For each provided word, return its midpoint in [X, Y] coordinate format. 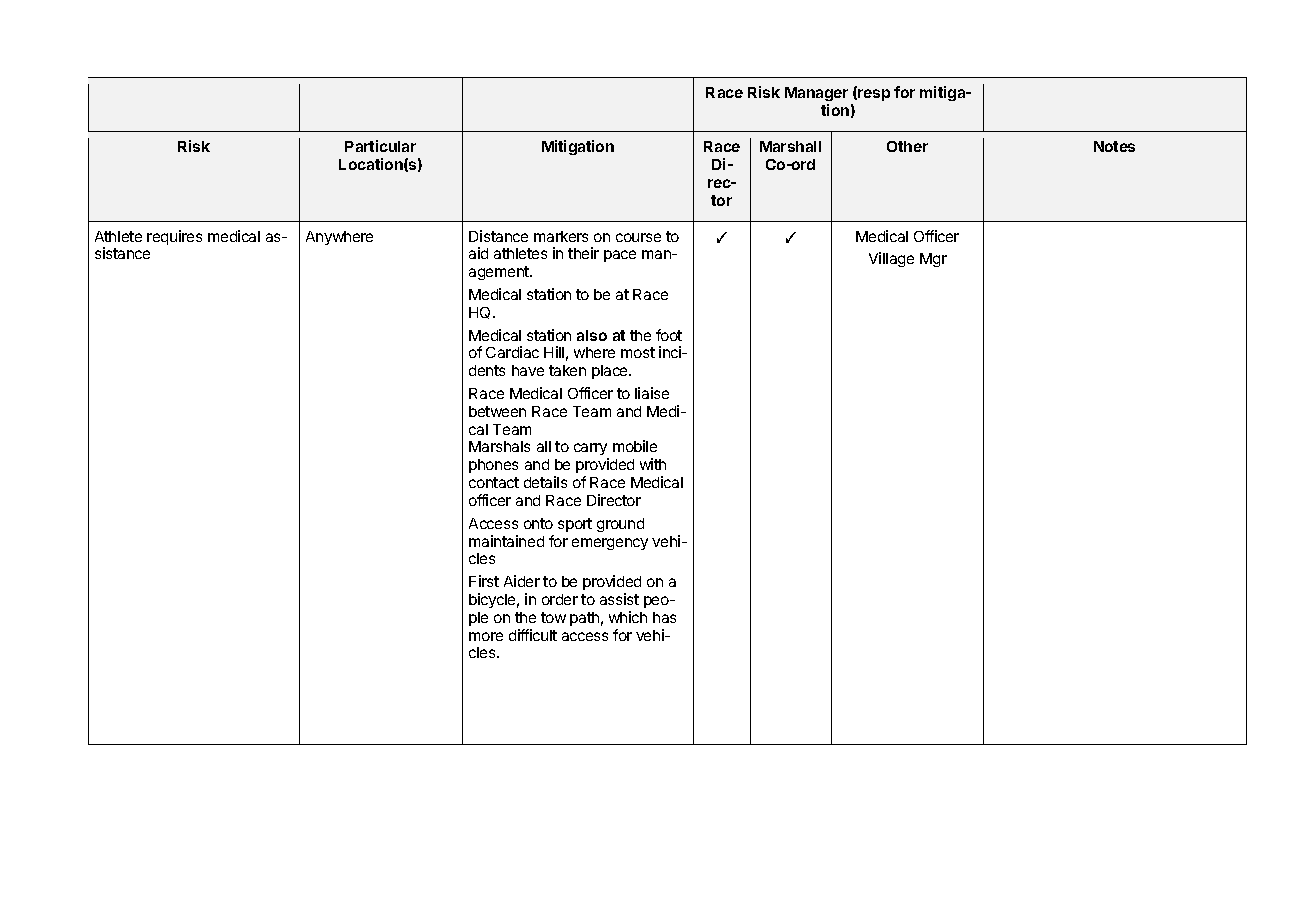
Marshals [499, 446]
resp [873, 95]
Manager [816, 96]
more [486, 636]
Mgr [933, 260]
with [653, 464]
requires [174, 237]
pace [620, 256]
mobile [635, 446]
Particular [380, 146]
